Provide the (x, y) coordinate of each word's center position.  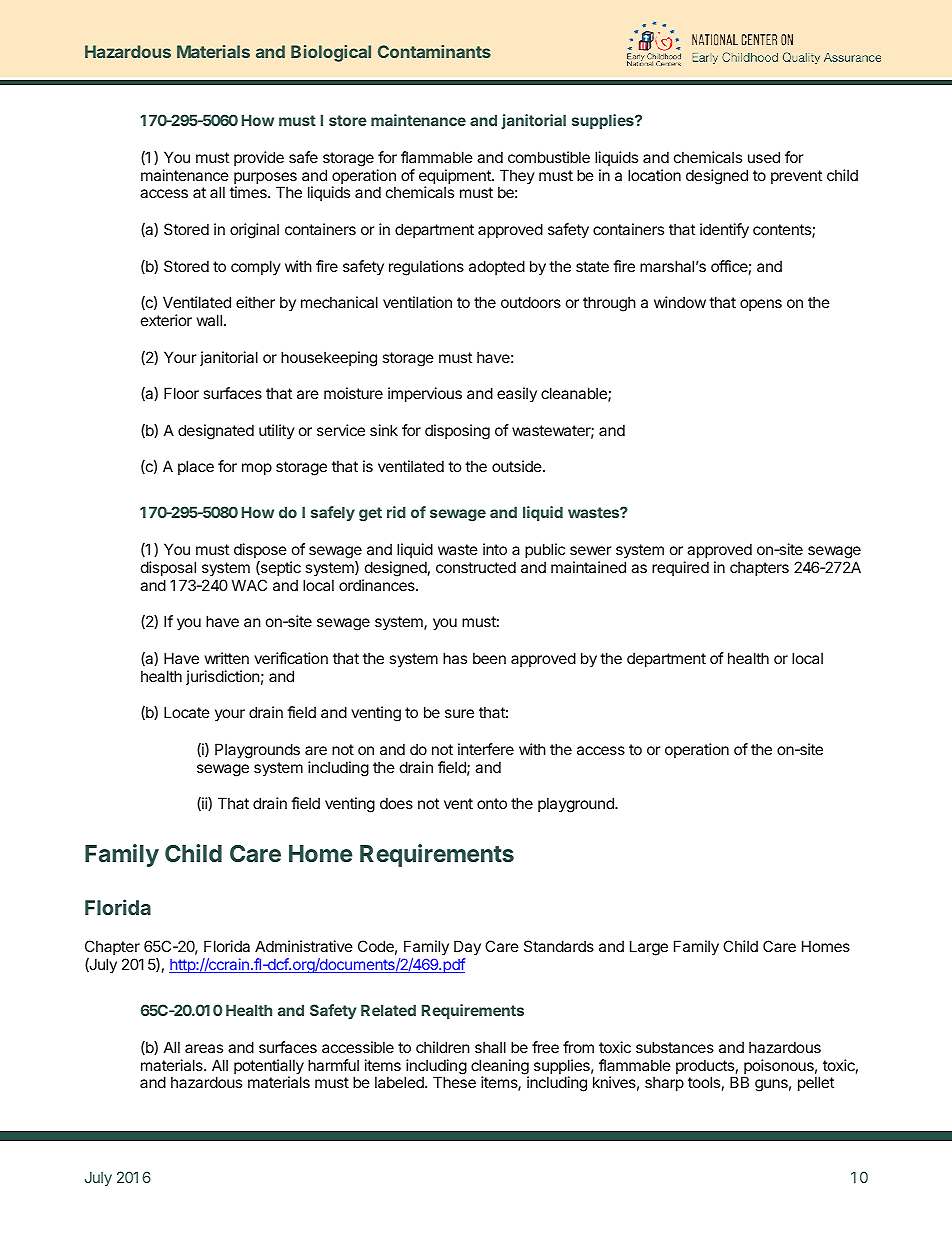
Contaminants (434, 51)
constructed (476, 567)
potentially (269, 1068)
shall (490, 1047)
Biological (331, 53)
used (764, 157)
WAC (249, 585)
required (680, 568)
